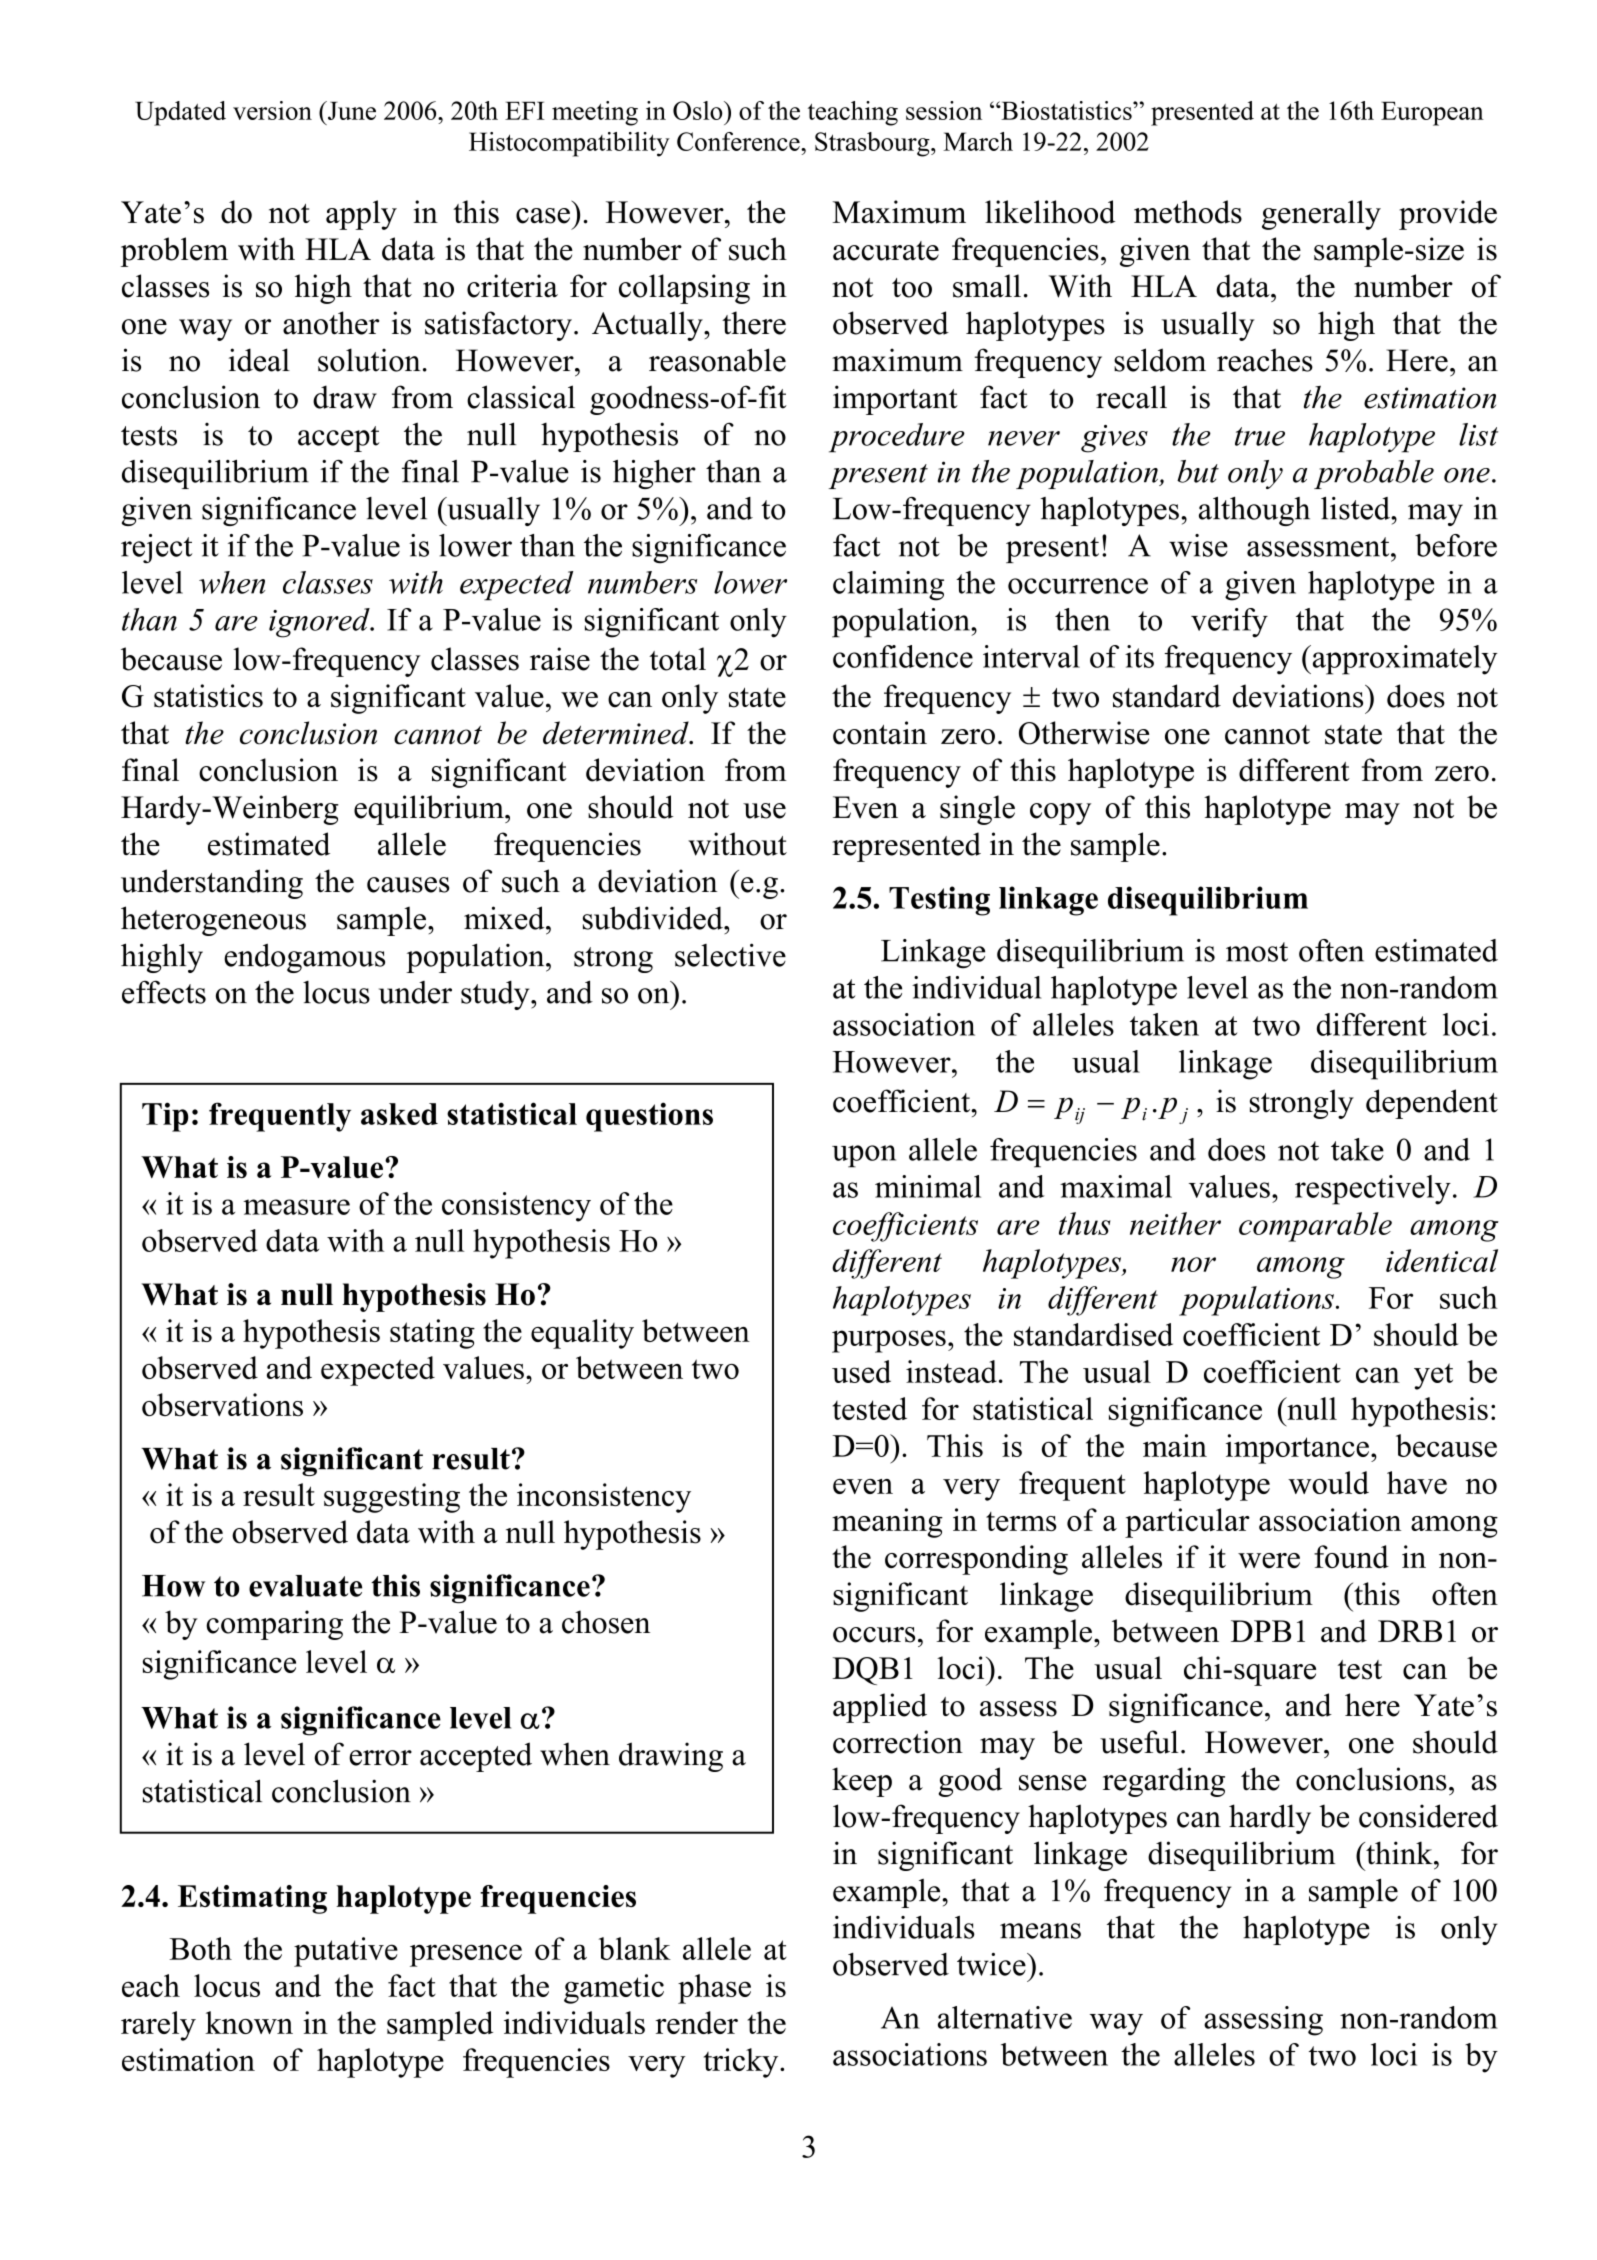 This screenshot has width=1597, height=2260. I want to click on Strasbourg, so click(873, 144).
